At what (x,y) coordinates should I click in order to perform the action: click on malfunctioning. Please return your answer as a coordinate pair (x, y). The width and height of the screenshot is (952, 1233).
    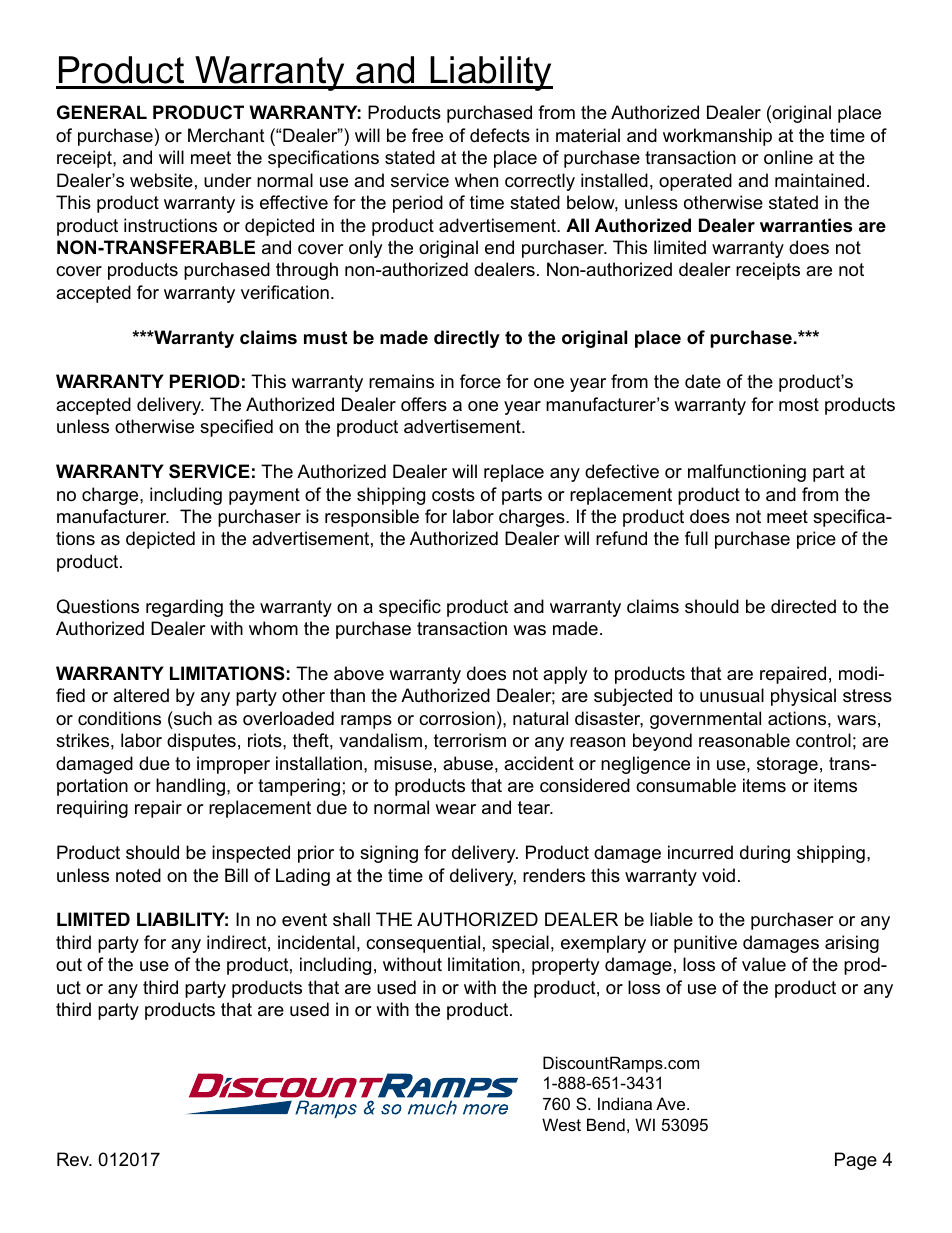
    Looking at the image, I should click on (747, 473).
